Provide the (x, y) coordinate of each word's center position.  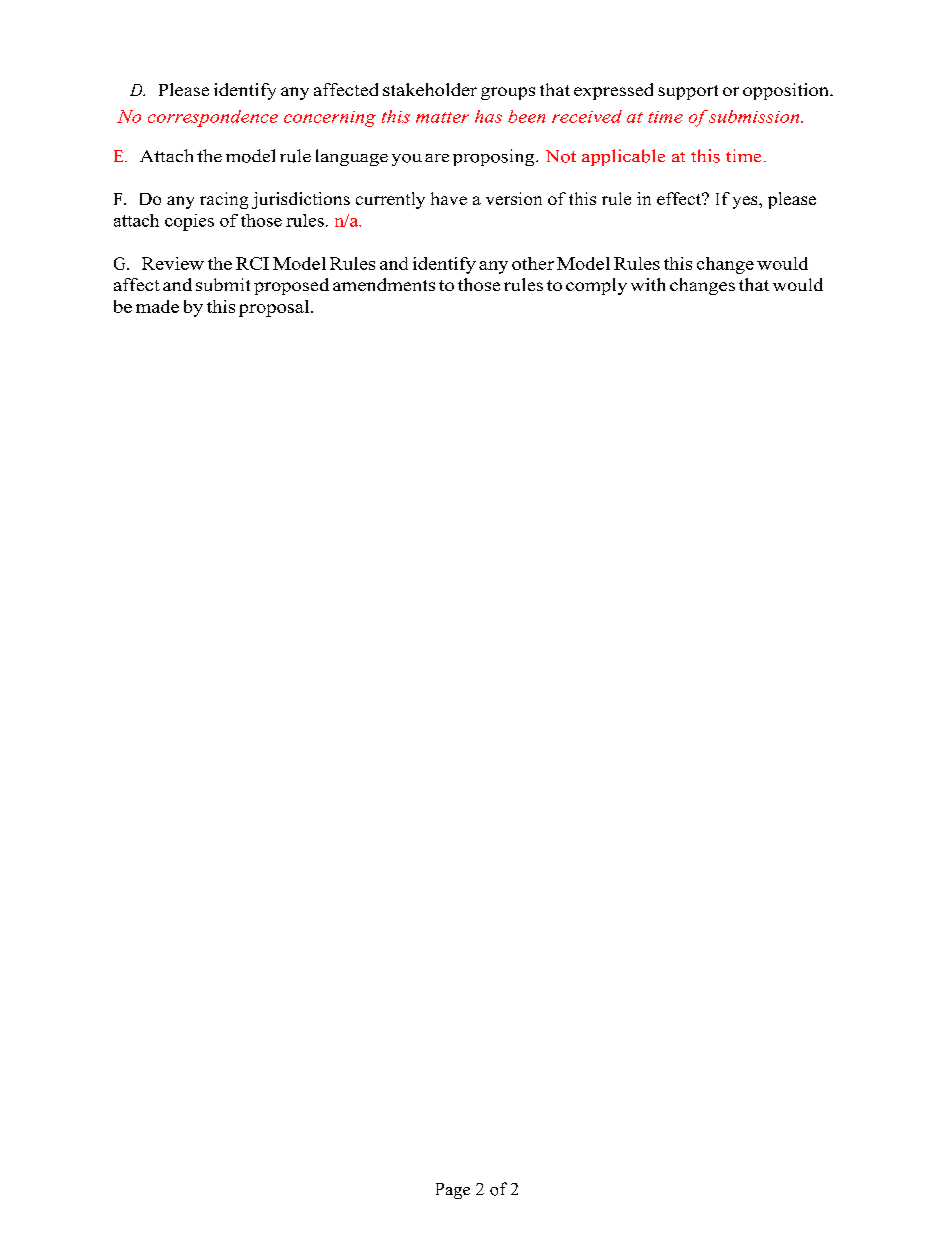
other (533, 263)
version (514, 198)
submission (754, 116)
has (488, 116)
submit (223, 284)
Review (173, 263)
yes (746, 202)
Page (453, 1191)
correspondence (213, 118)
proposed (291, 286)
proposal (275, 308)
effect (680, 198)
